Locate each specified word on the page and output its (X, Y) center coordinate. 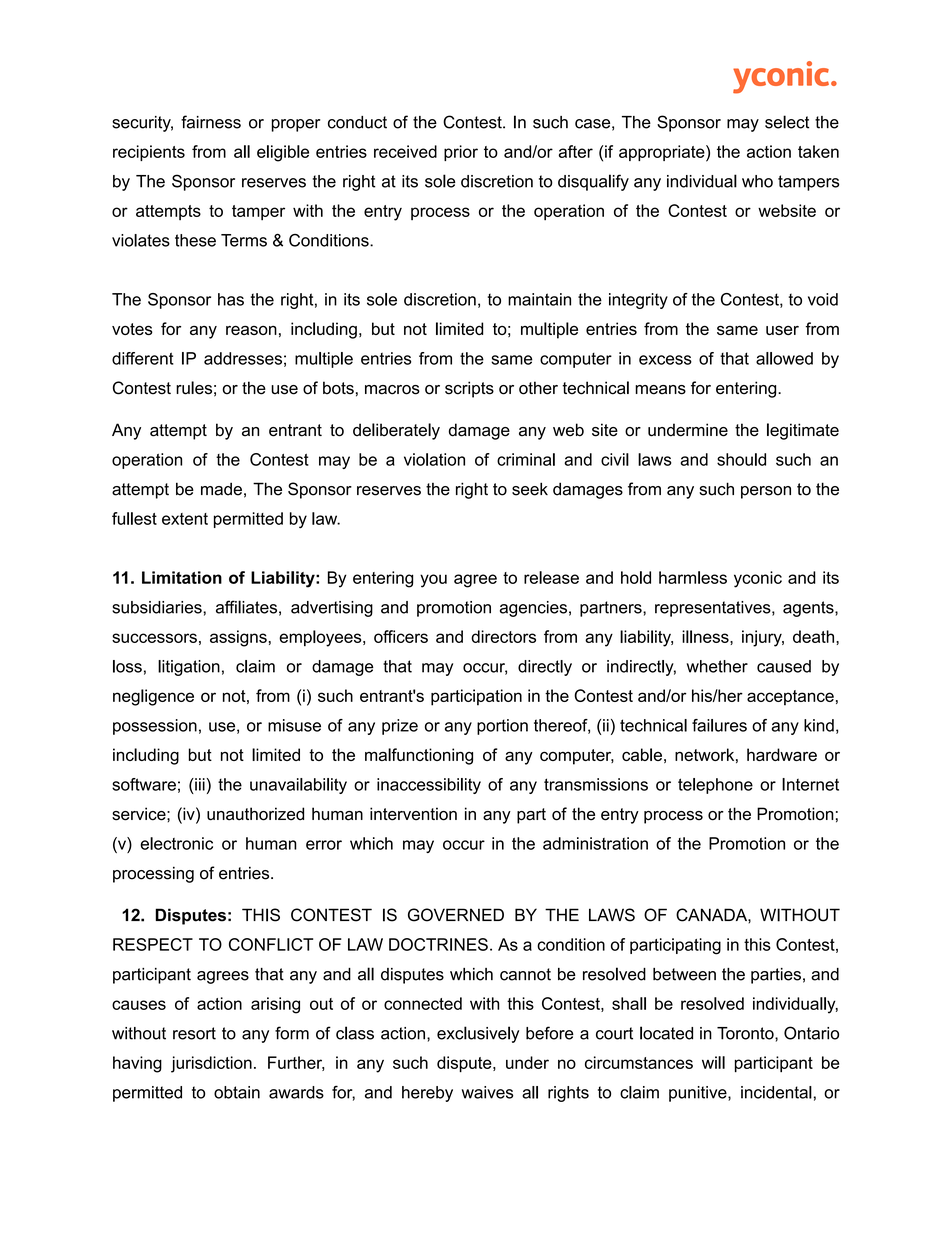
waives (487, 1092)
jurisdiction (211, 1064)
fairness (211, 122)
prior (461, 153)
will (713, 1062)
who (757, 181)
